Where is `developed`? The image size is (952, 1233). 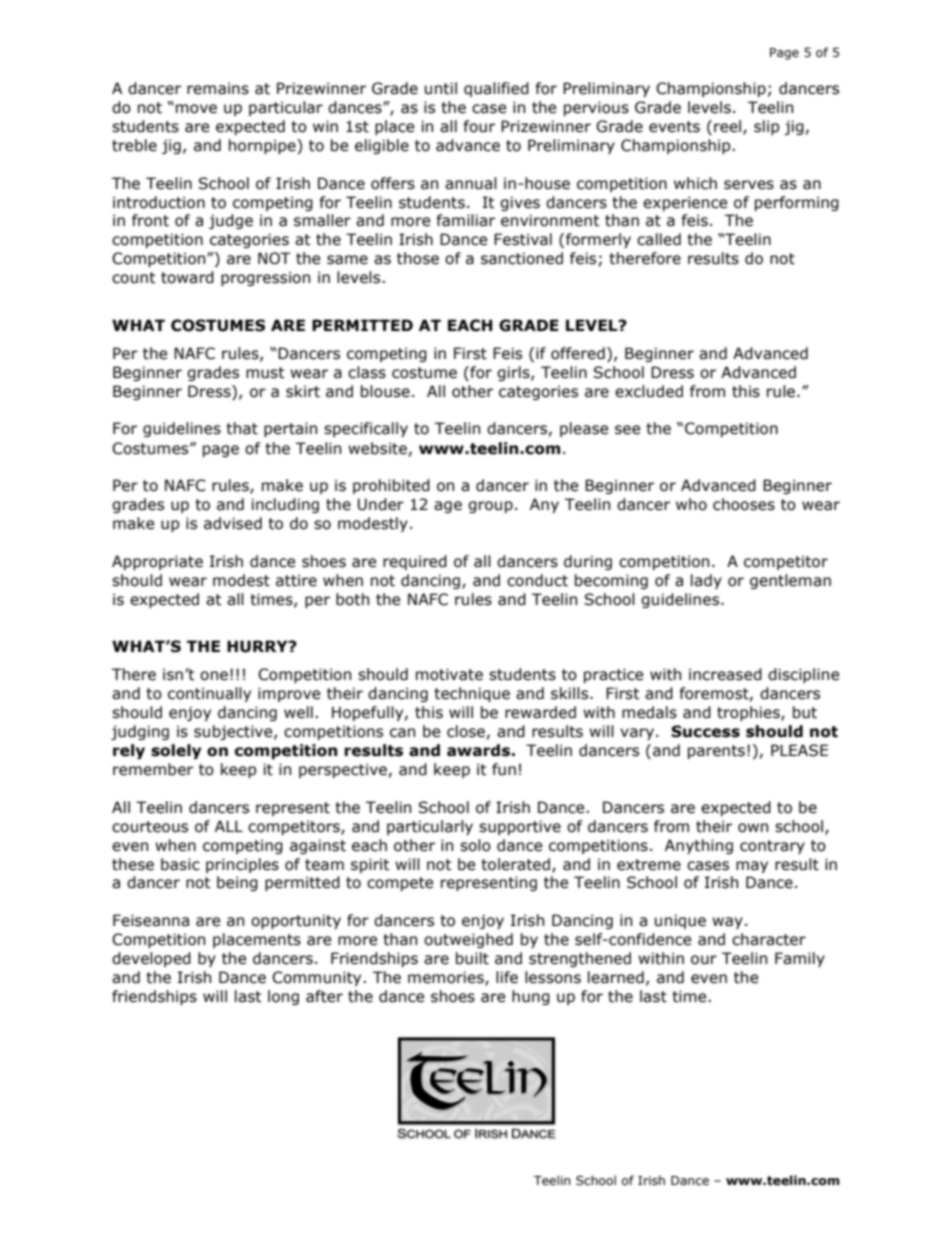
developed is located at coordinates (151, 959).
